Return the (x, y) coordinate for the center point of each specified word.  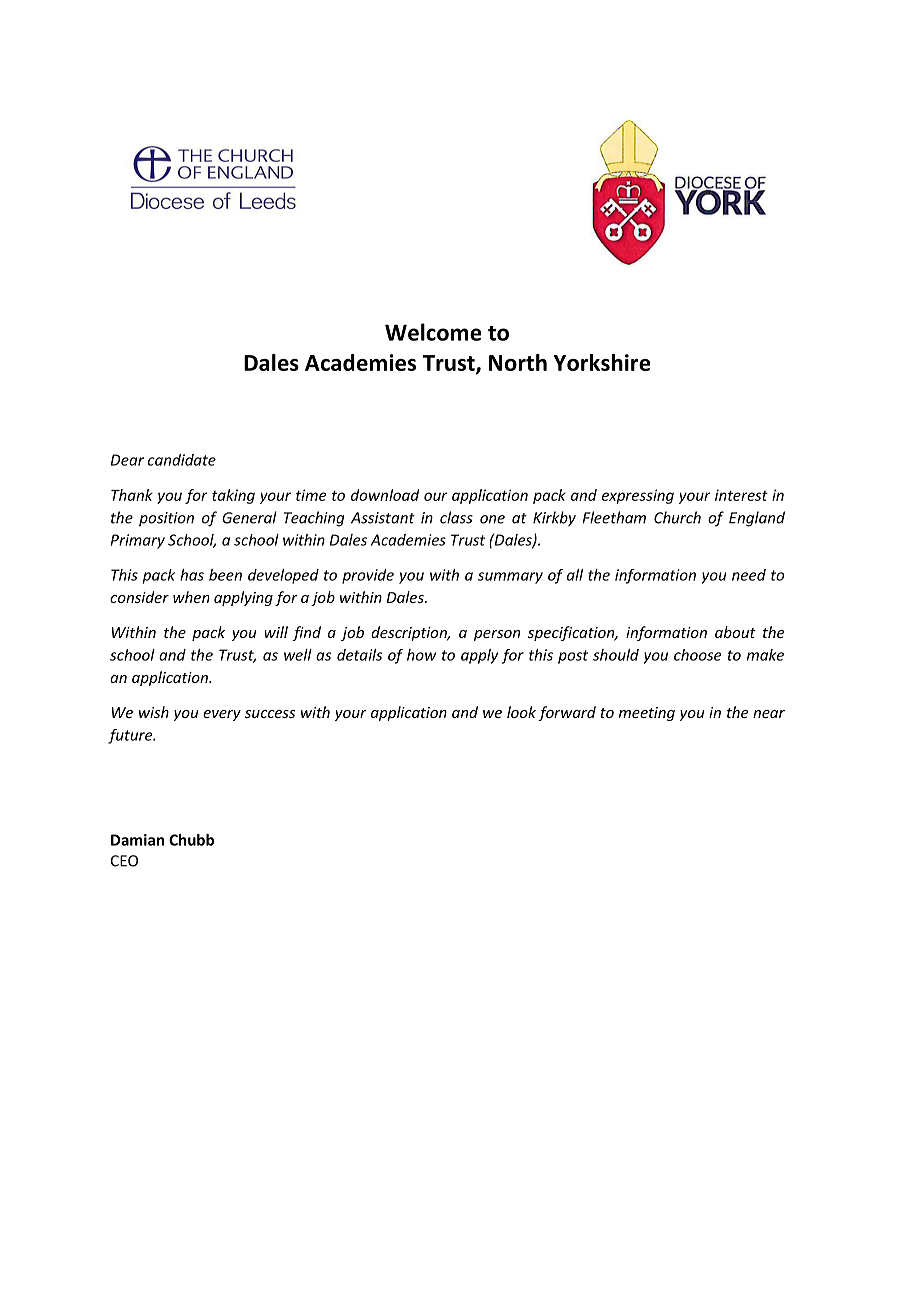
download (385, 495)
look (521, 712)
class (456, 517)
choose (698, 655)
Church (677, 517)
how (421, 655)
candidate (182, 460)
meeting (647, 714)
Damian (137, 840)
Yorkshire (602, 362)
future (131, 736)
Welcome (433, 332)
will (276, 632)
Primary (138, 541)
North (518, 362)
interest (741, 495)
